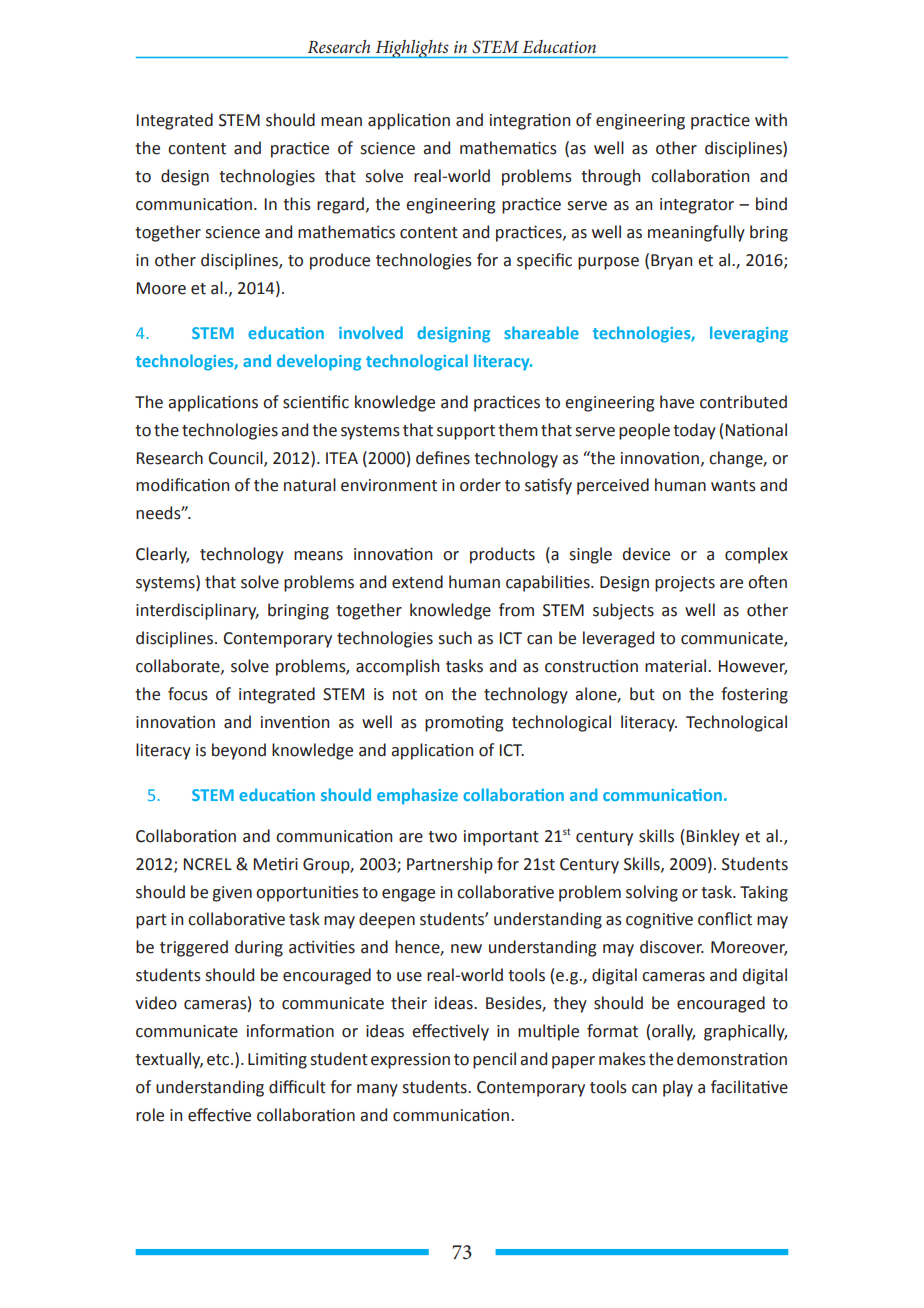  What do you see at coordinates (671, 262) in the screenshot?
I see `Bryan` at bounding box center [671, 262].
